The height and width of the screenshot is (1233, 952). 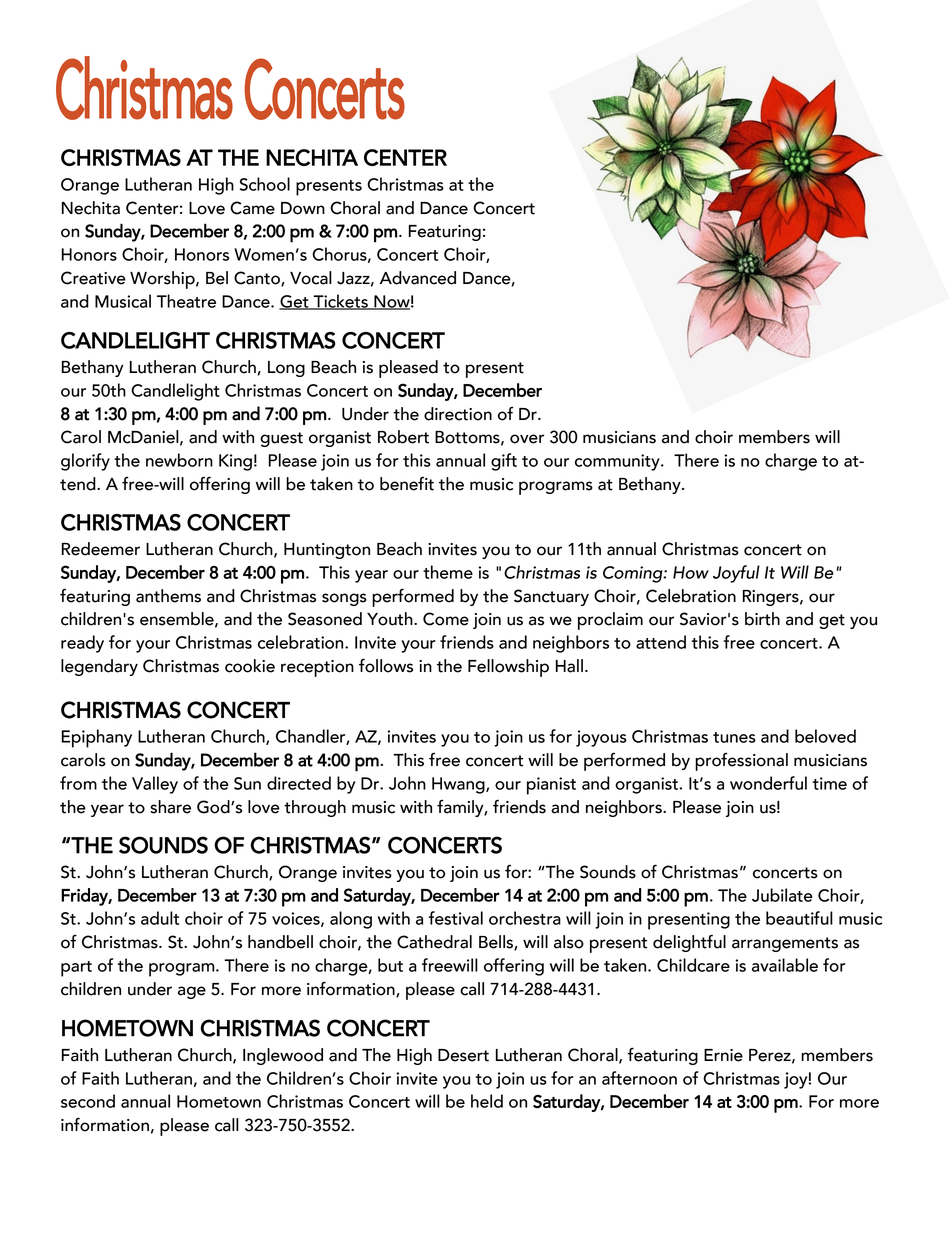 I want to click on newborn, so click(x=179, y=460).
